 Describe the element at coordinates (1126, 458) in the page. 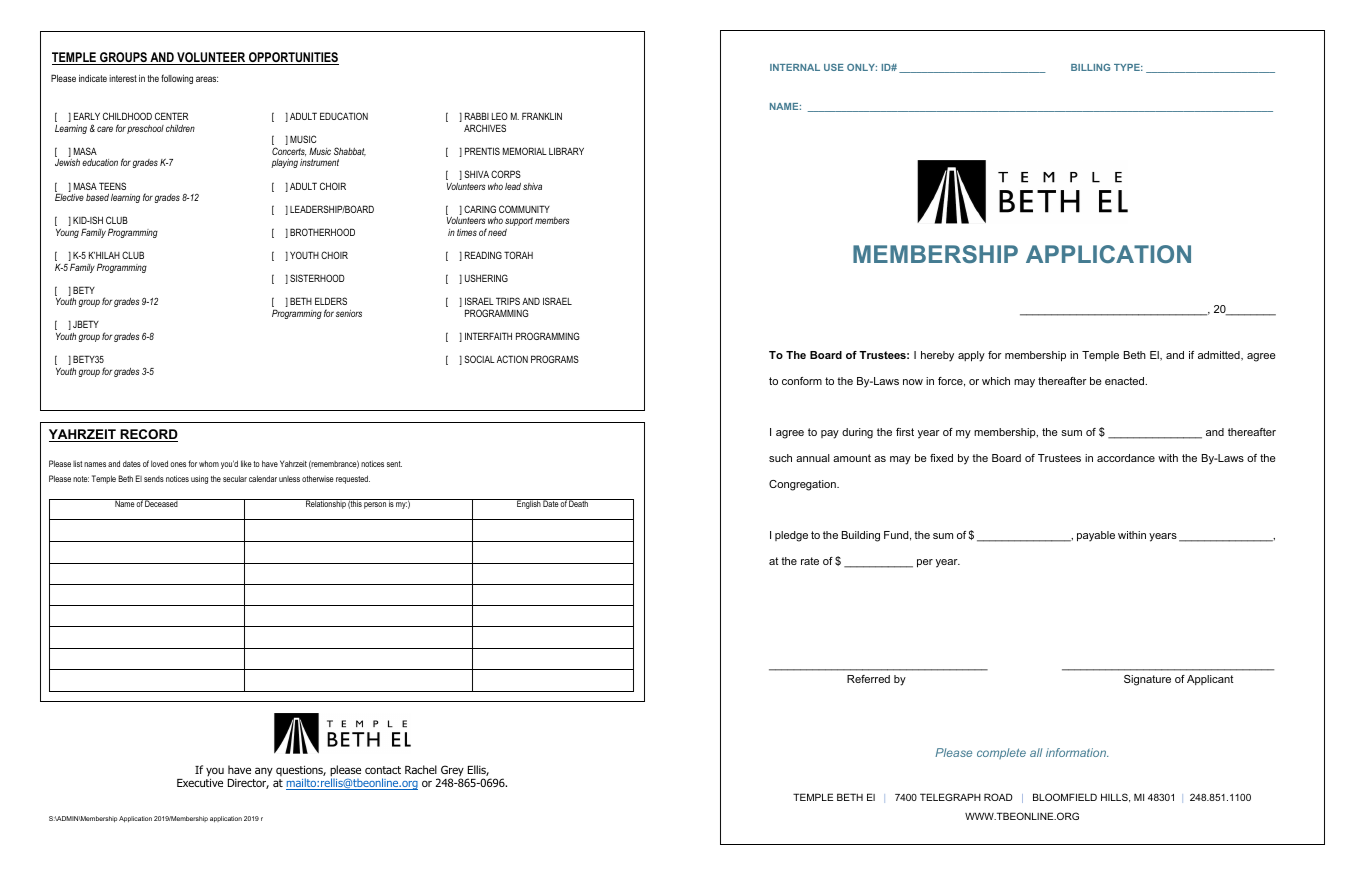

I see `accordance` at that location.
